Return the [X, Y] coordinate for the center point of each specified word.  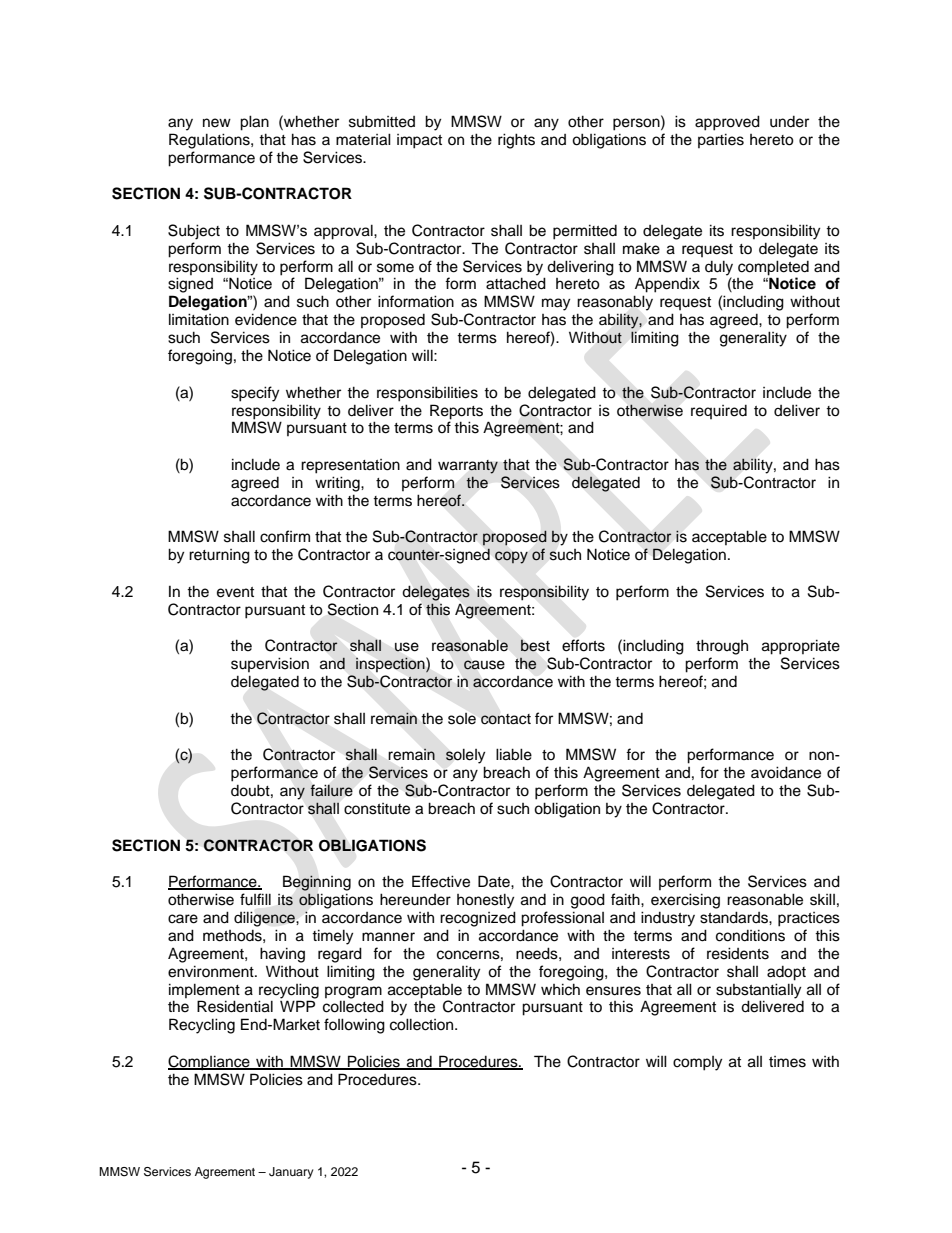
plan [254, 123]
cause [484, 665]
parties [721, 140]
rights [516, 141]
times [787, 1062]
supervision [270, 664]
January [291, 1173]
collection [423, 1024]
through [722, 647]
